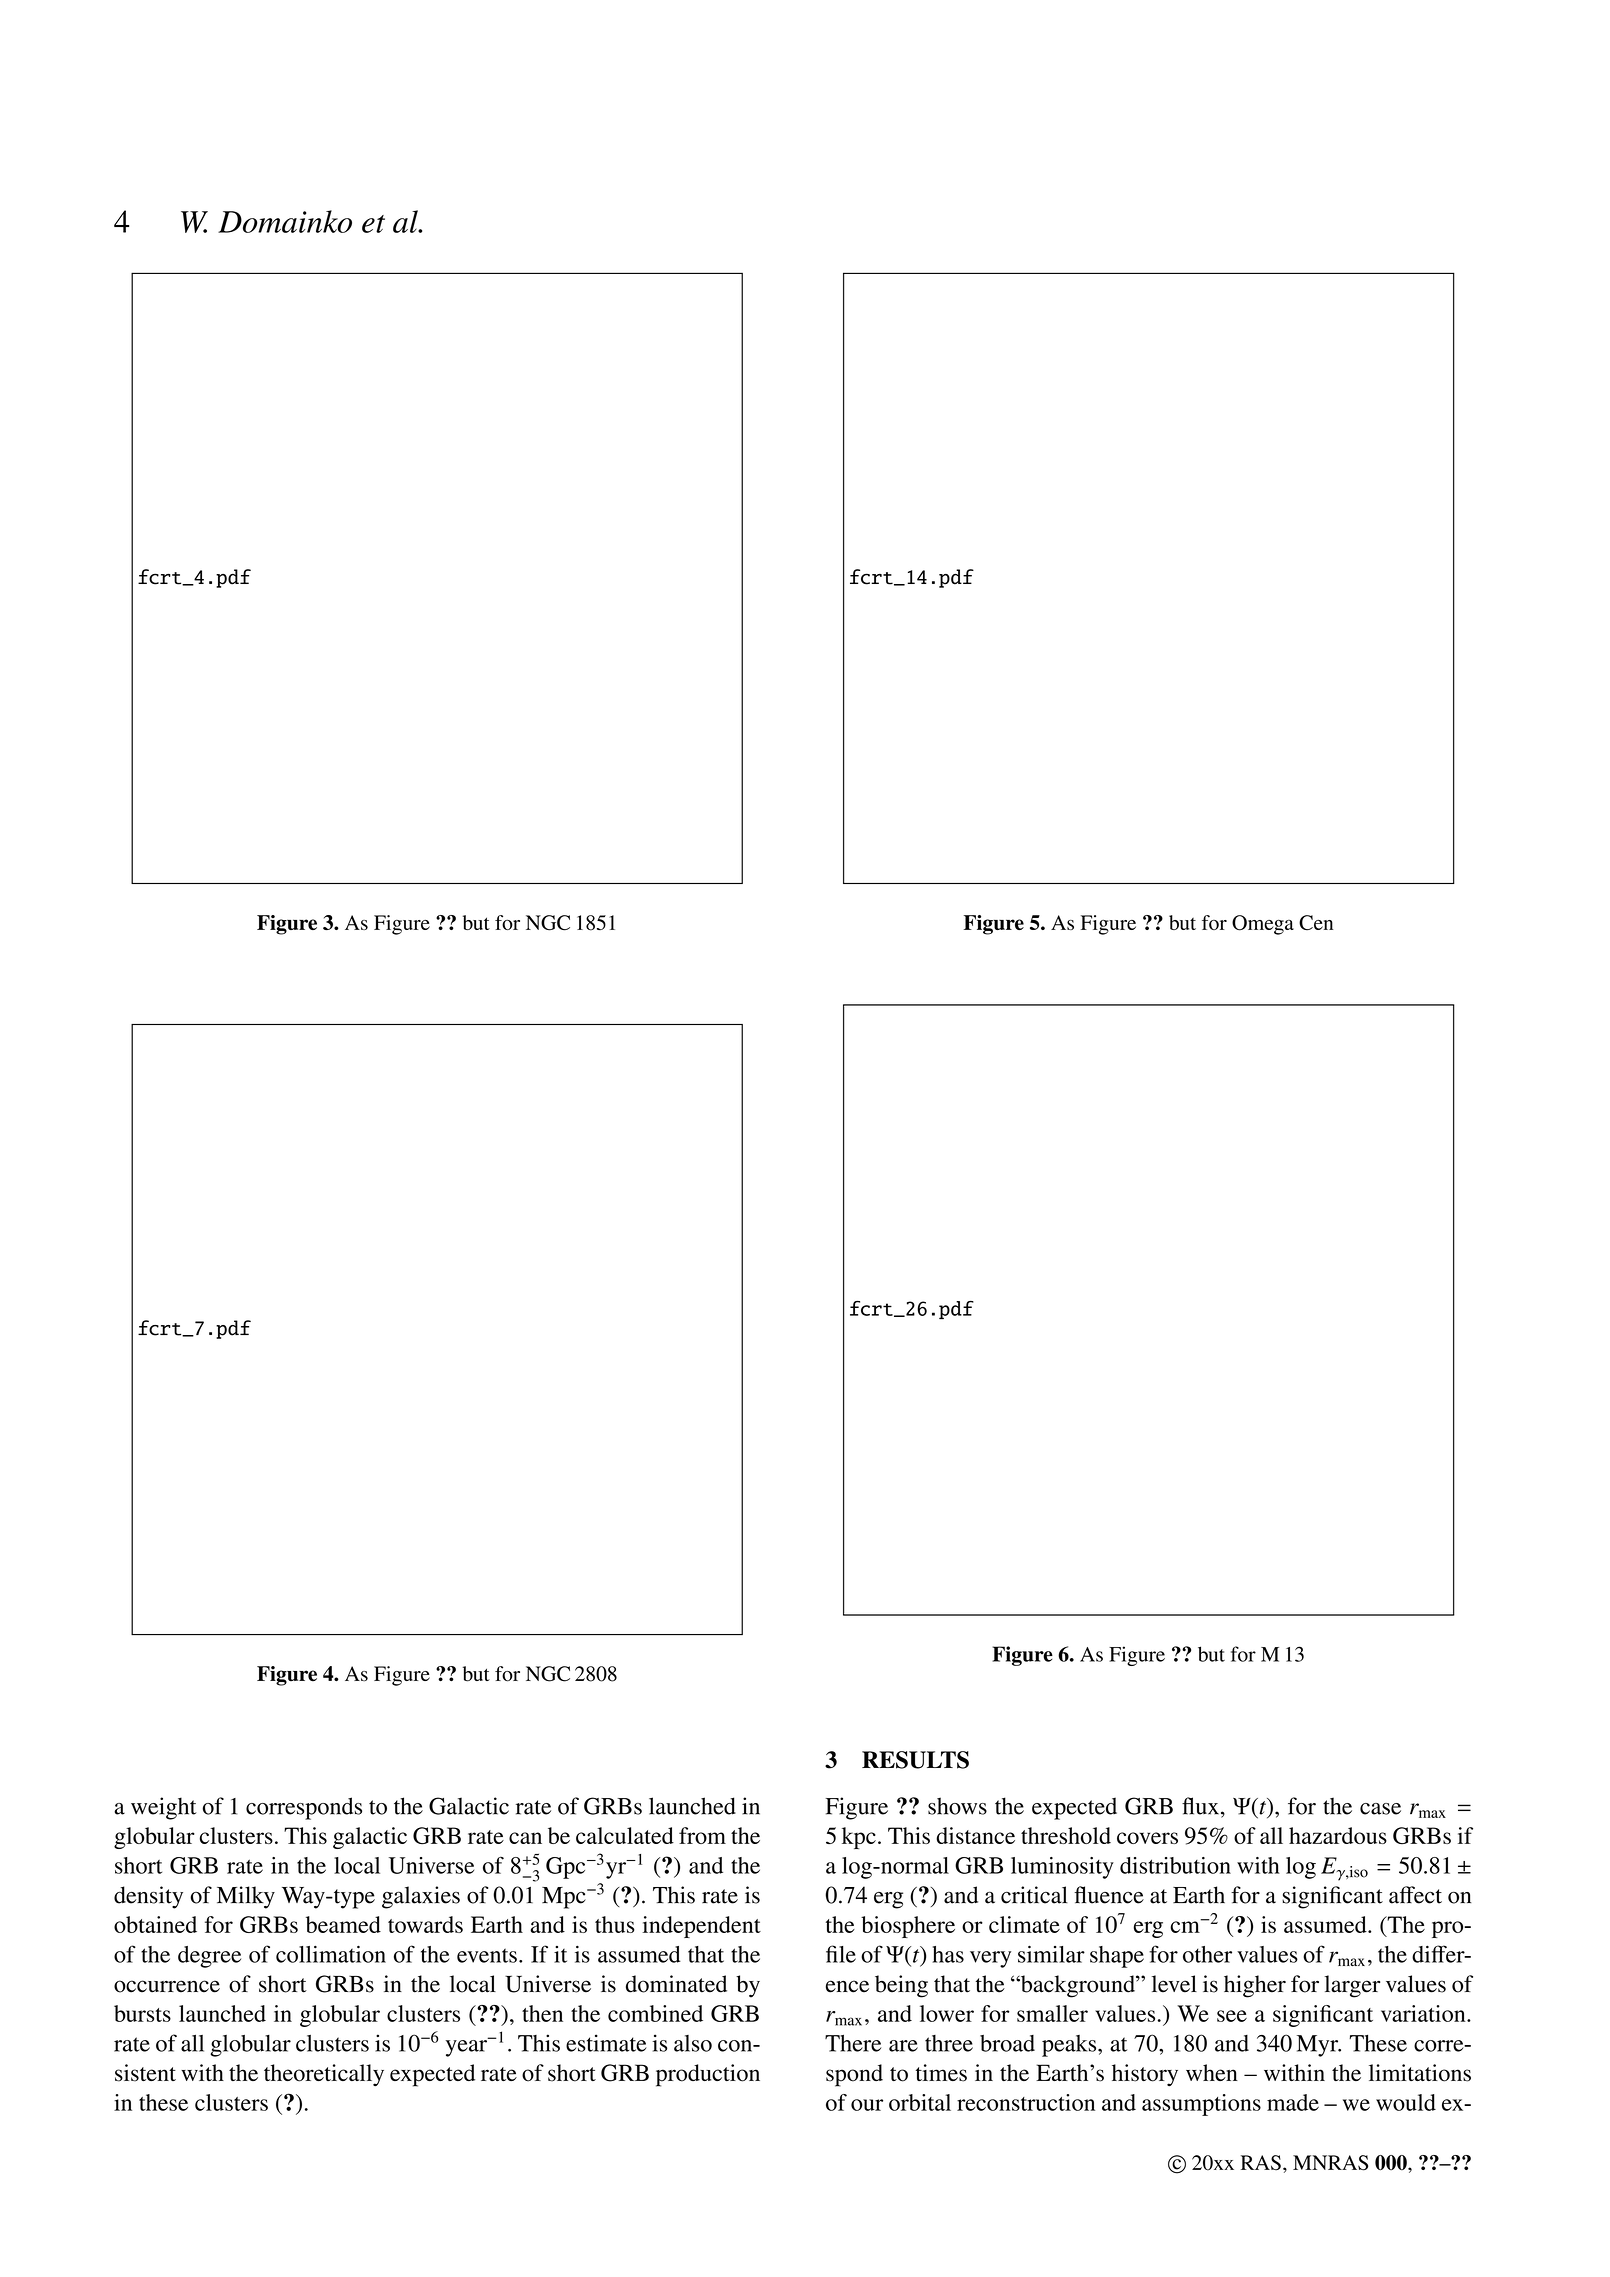  I want to click on Omega, so click(1263, 925).
